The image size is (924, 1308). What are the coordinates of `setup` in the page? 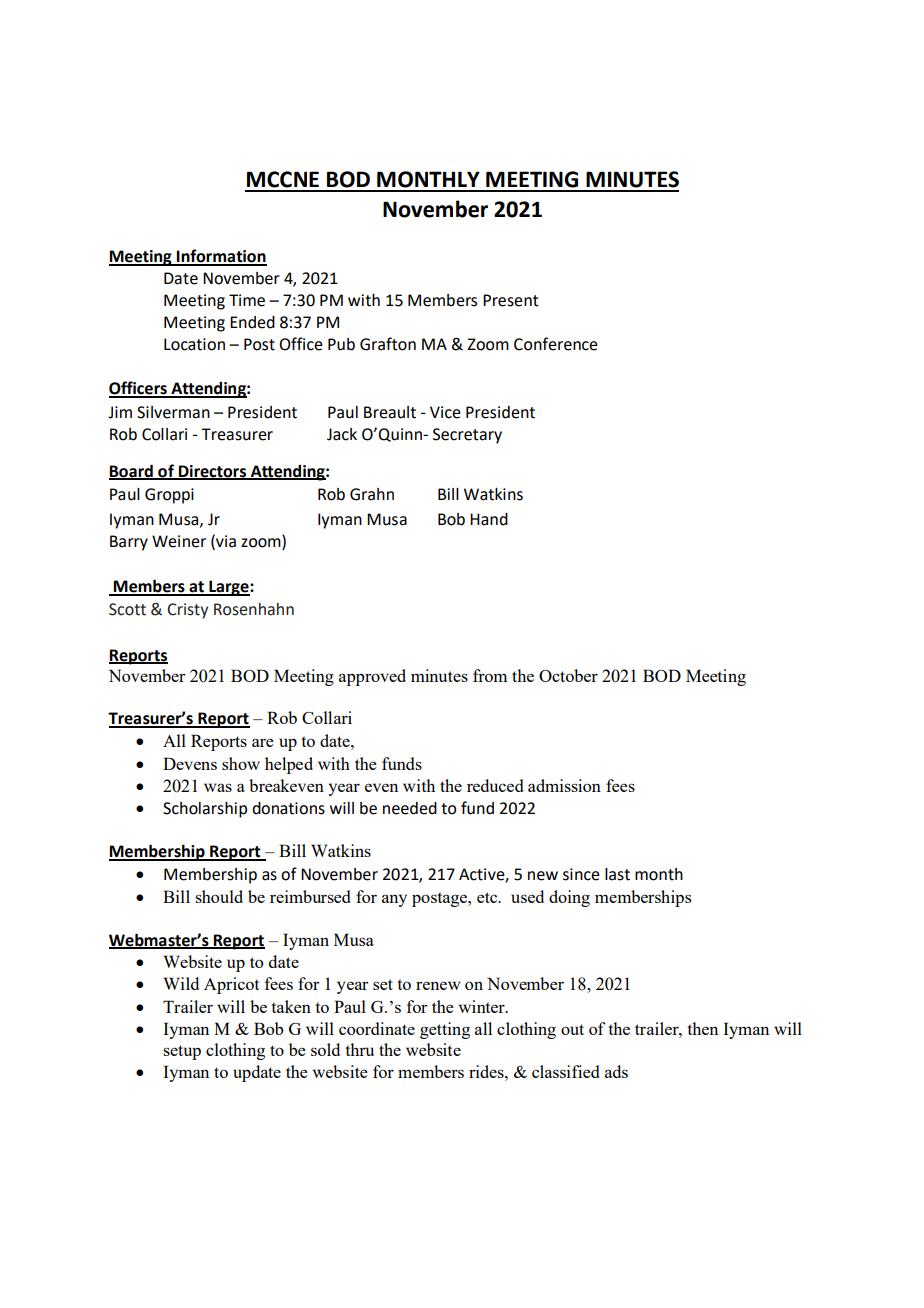 It's located at (182, 1052).
